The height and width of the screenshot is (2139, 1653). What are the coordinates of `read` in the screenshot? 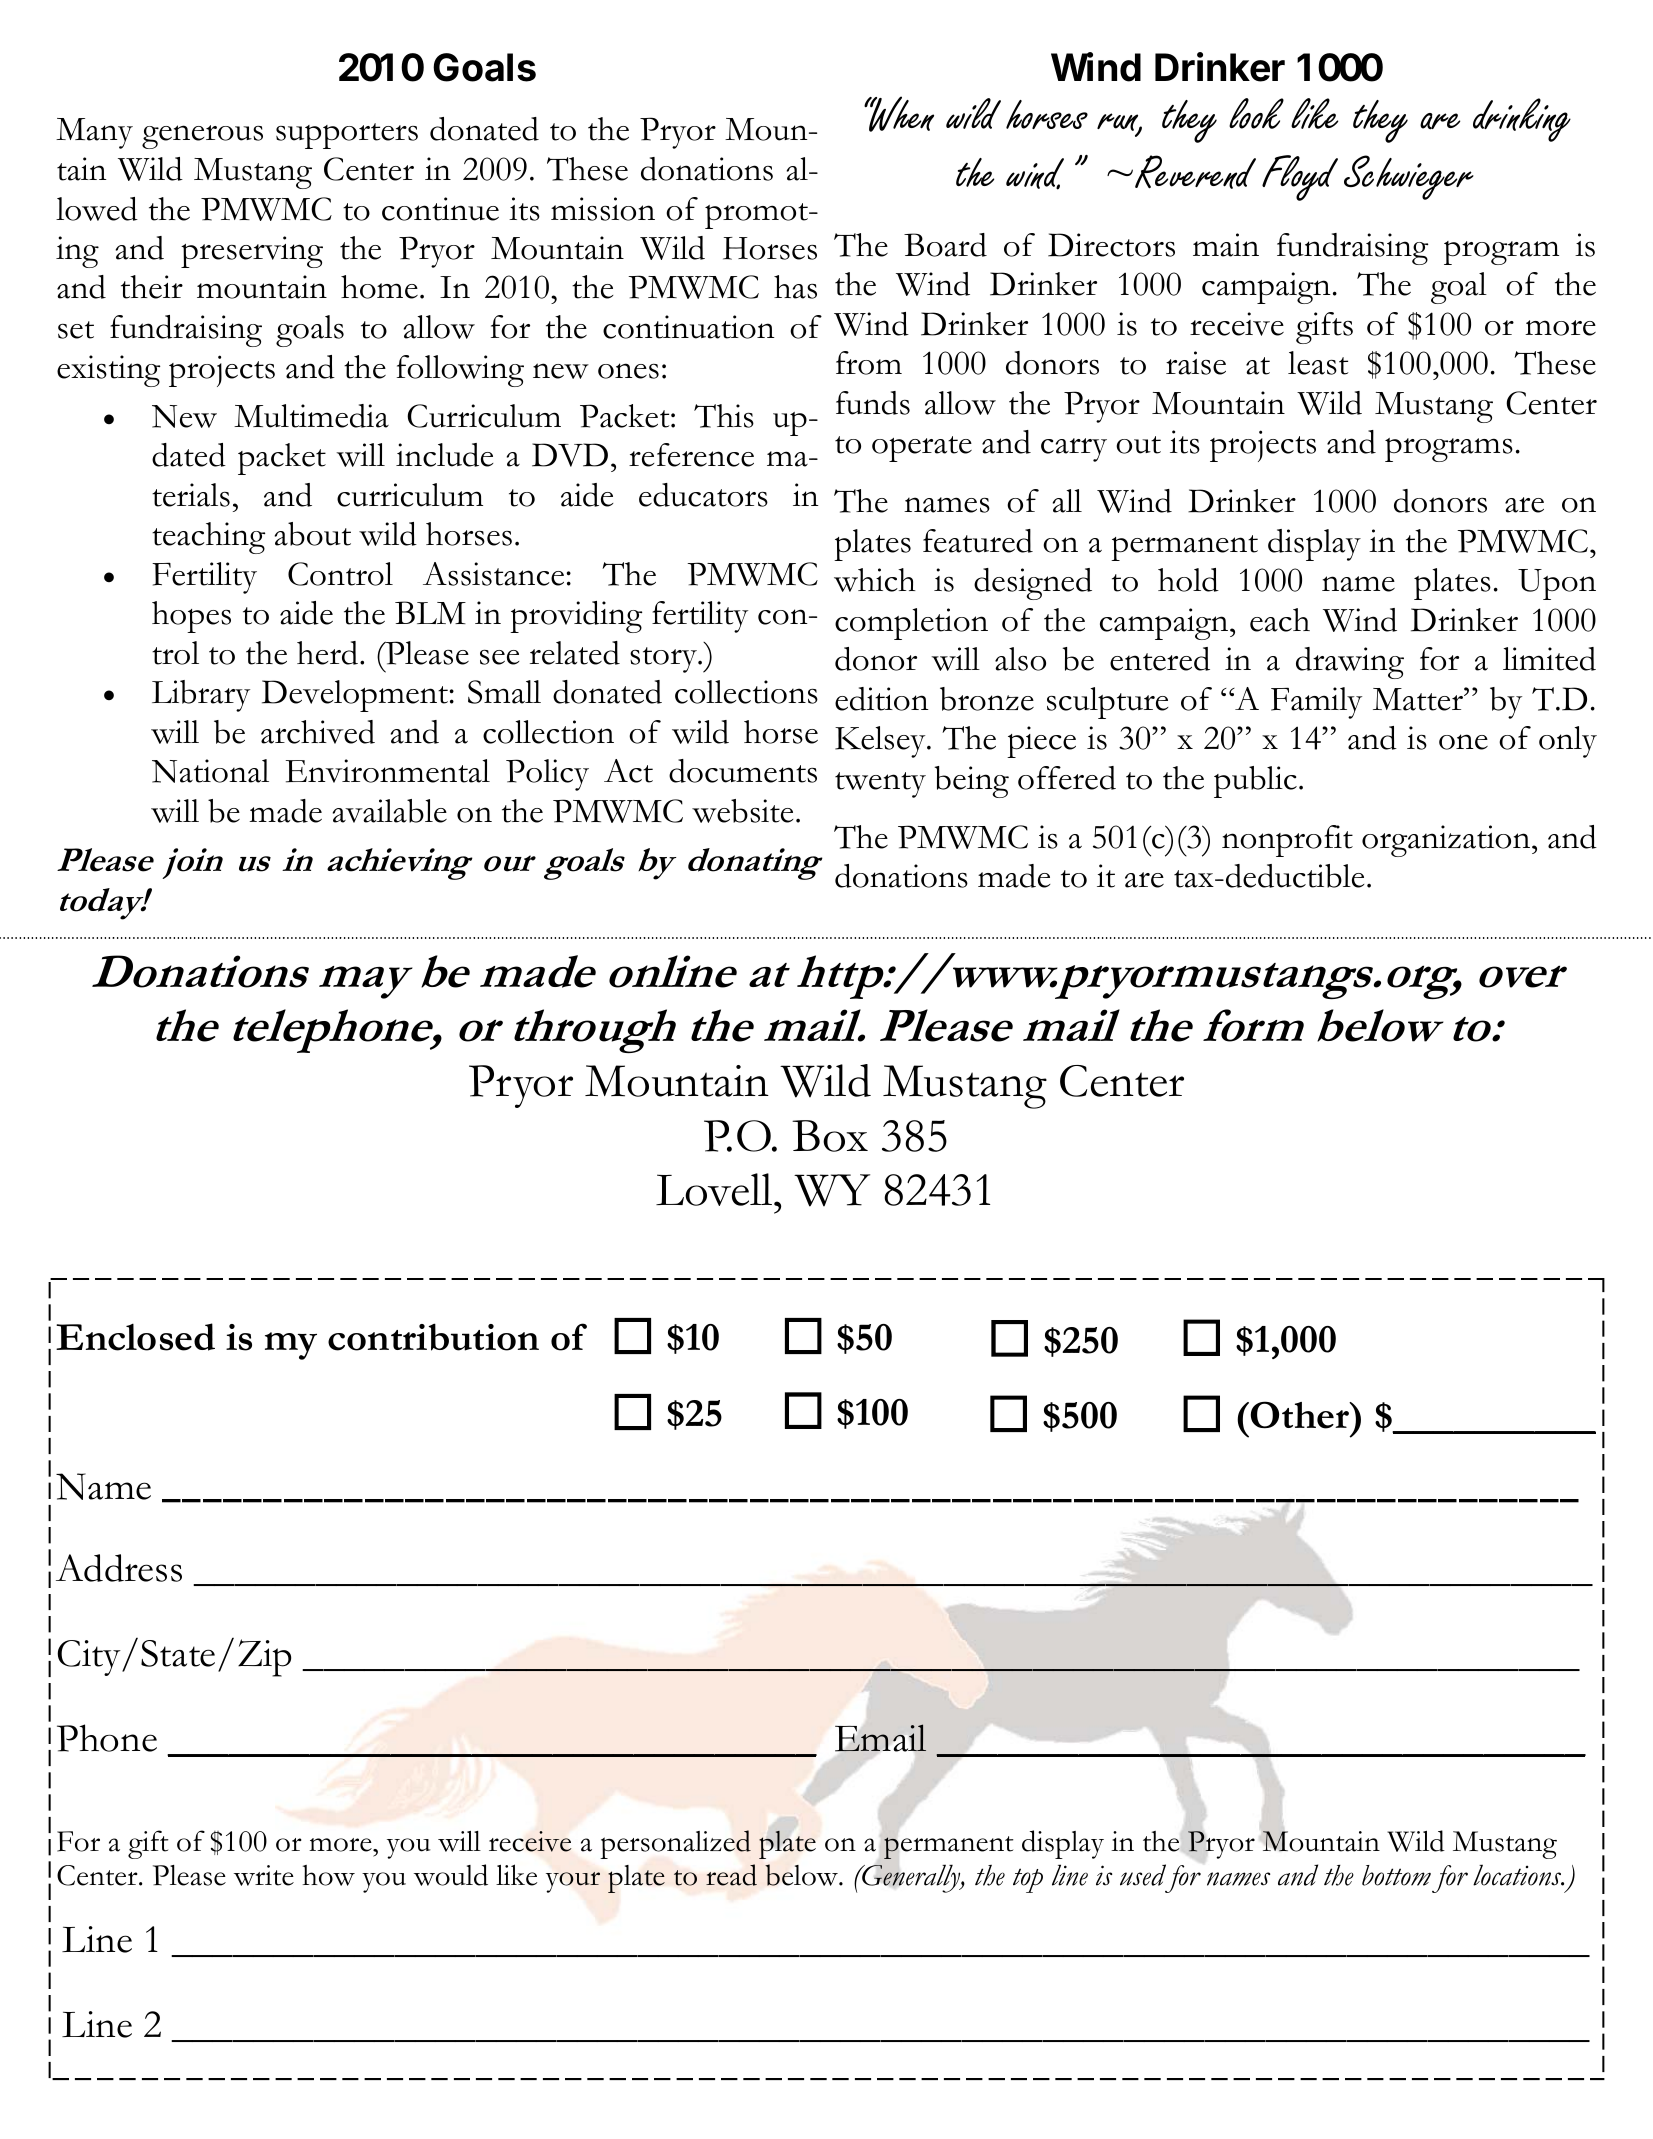 It's located at (731, 1875).
